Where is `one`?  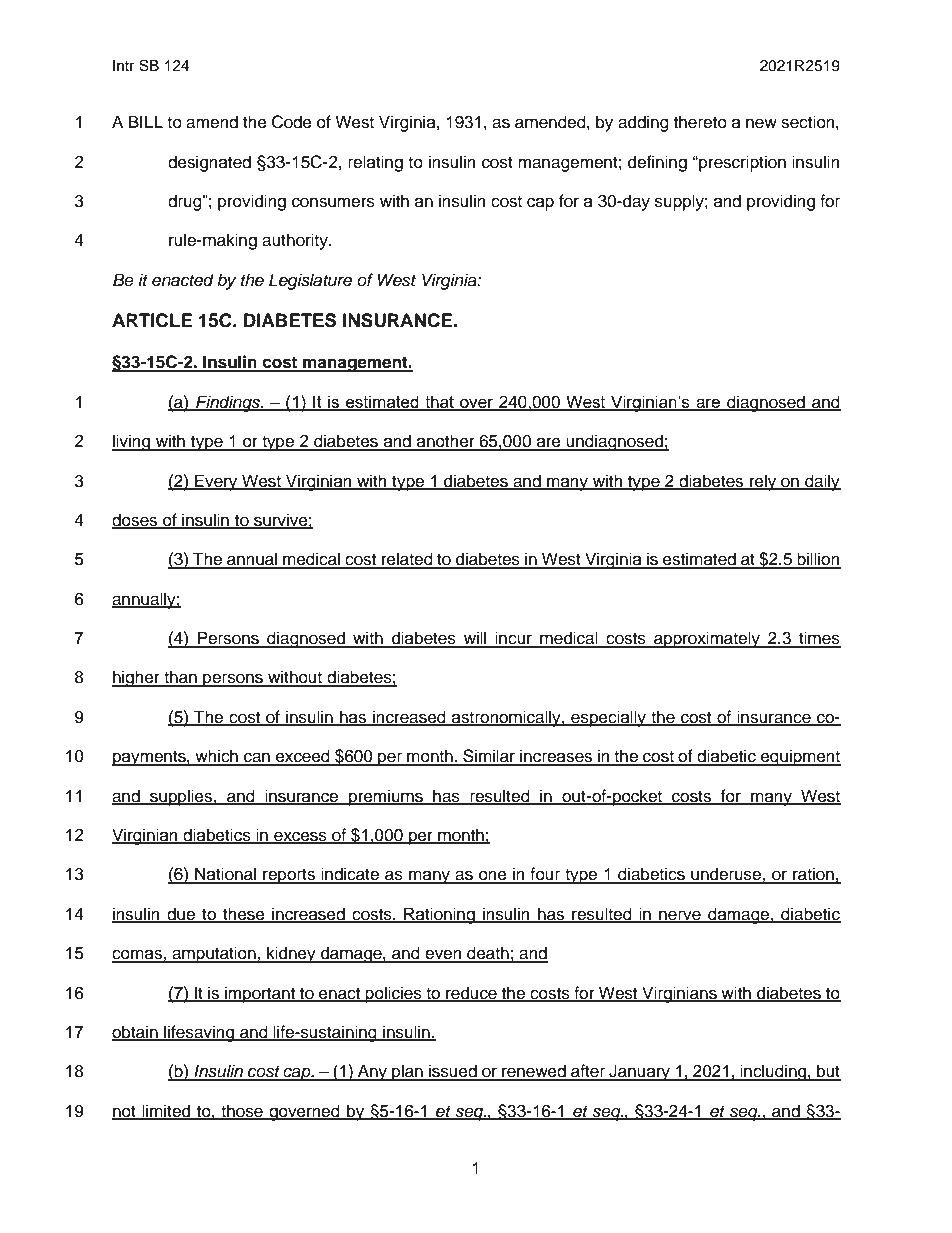 one is located at coordinates (493, 876).
